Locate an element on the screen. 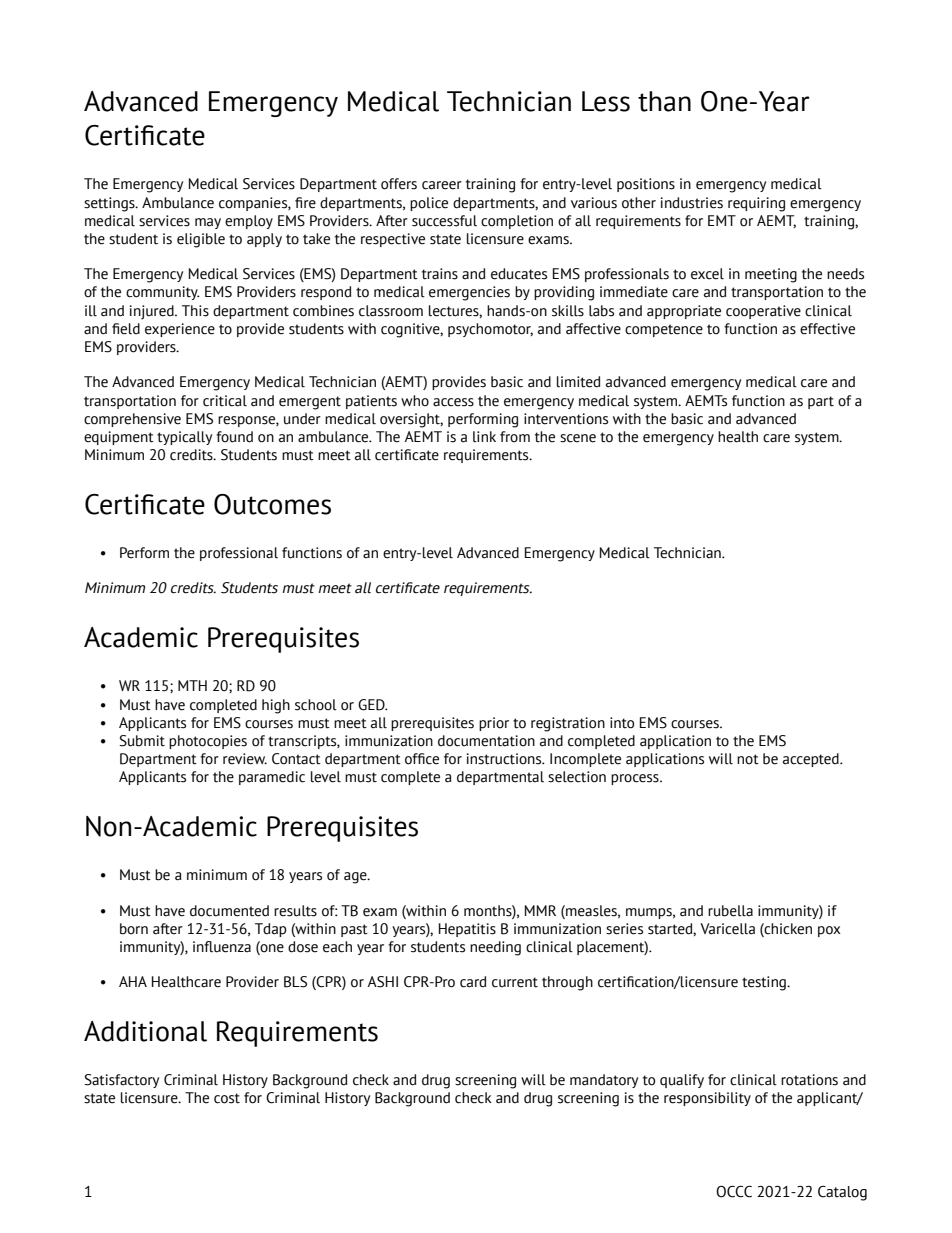 The height and width of the screenshot is (1233, 952). requiring is located at coordinates (756, 204).
